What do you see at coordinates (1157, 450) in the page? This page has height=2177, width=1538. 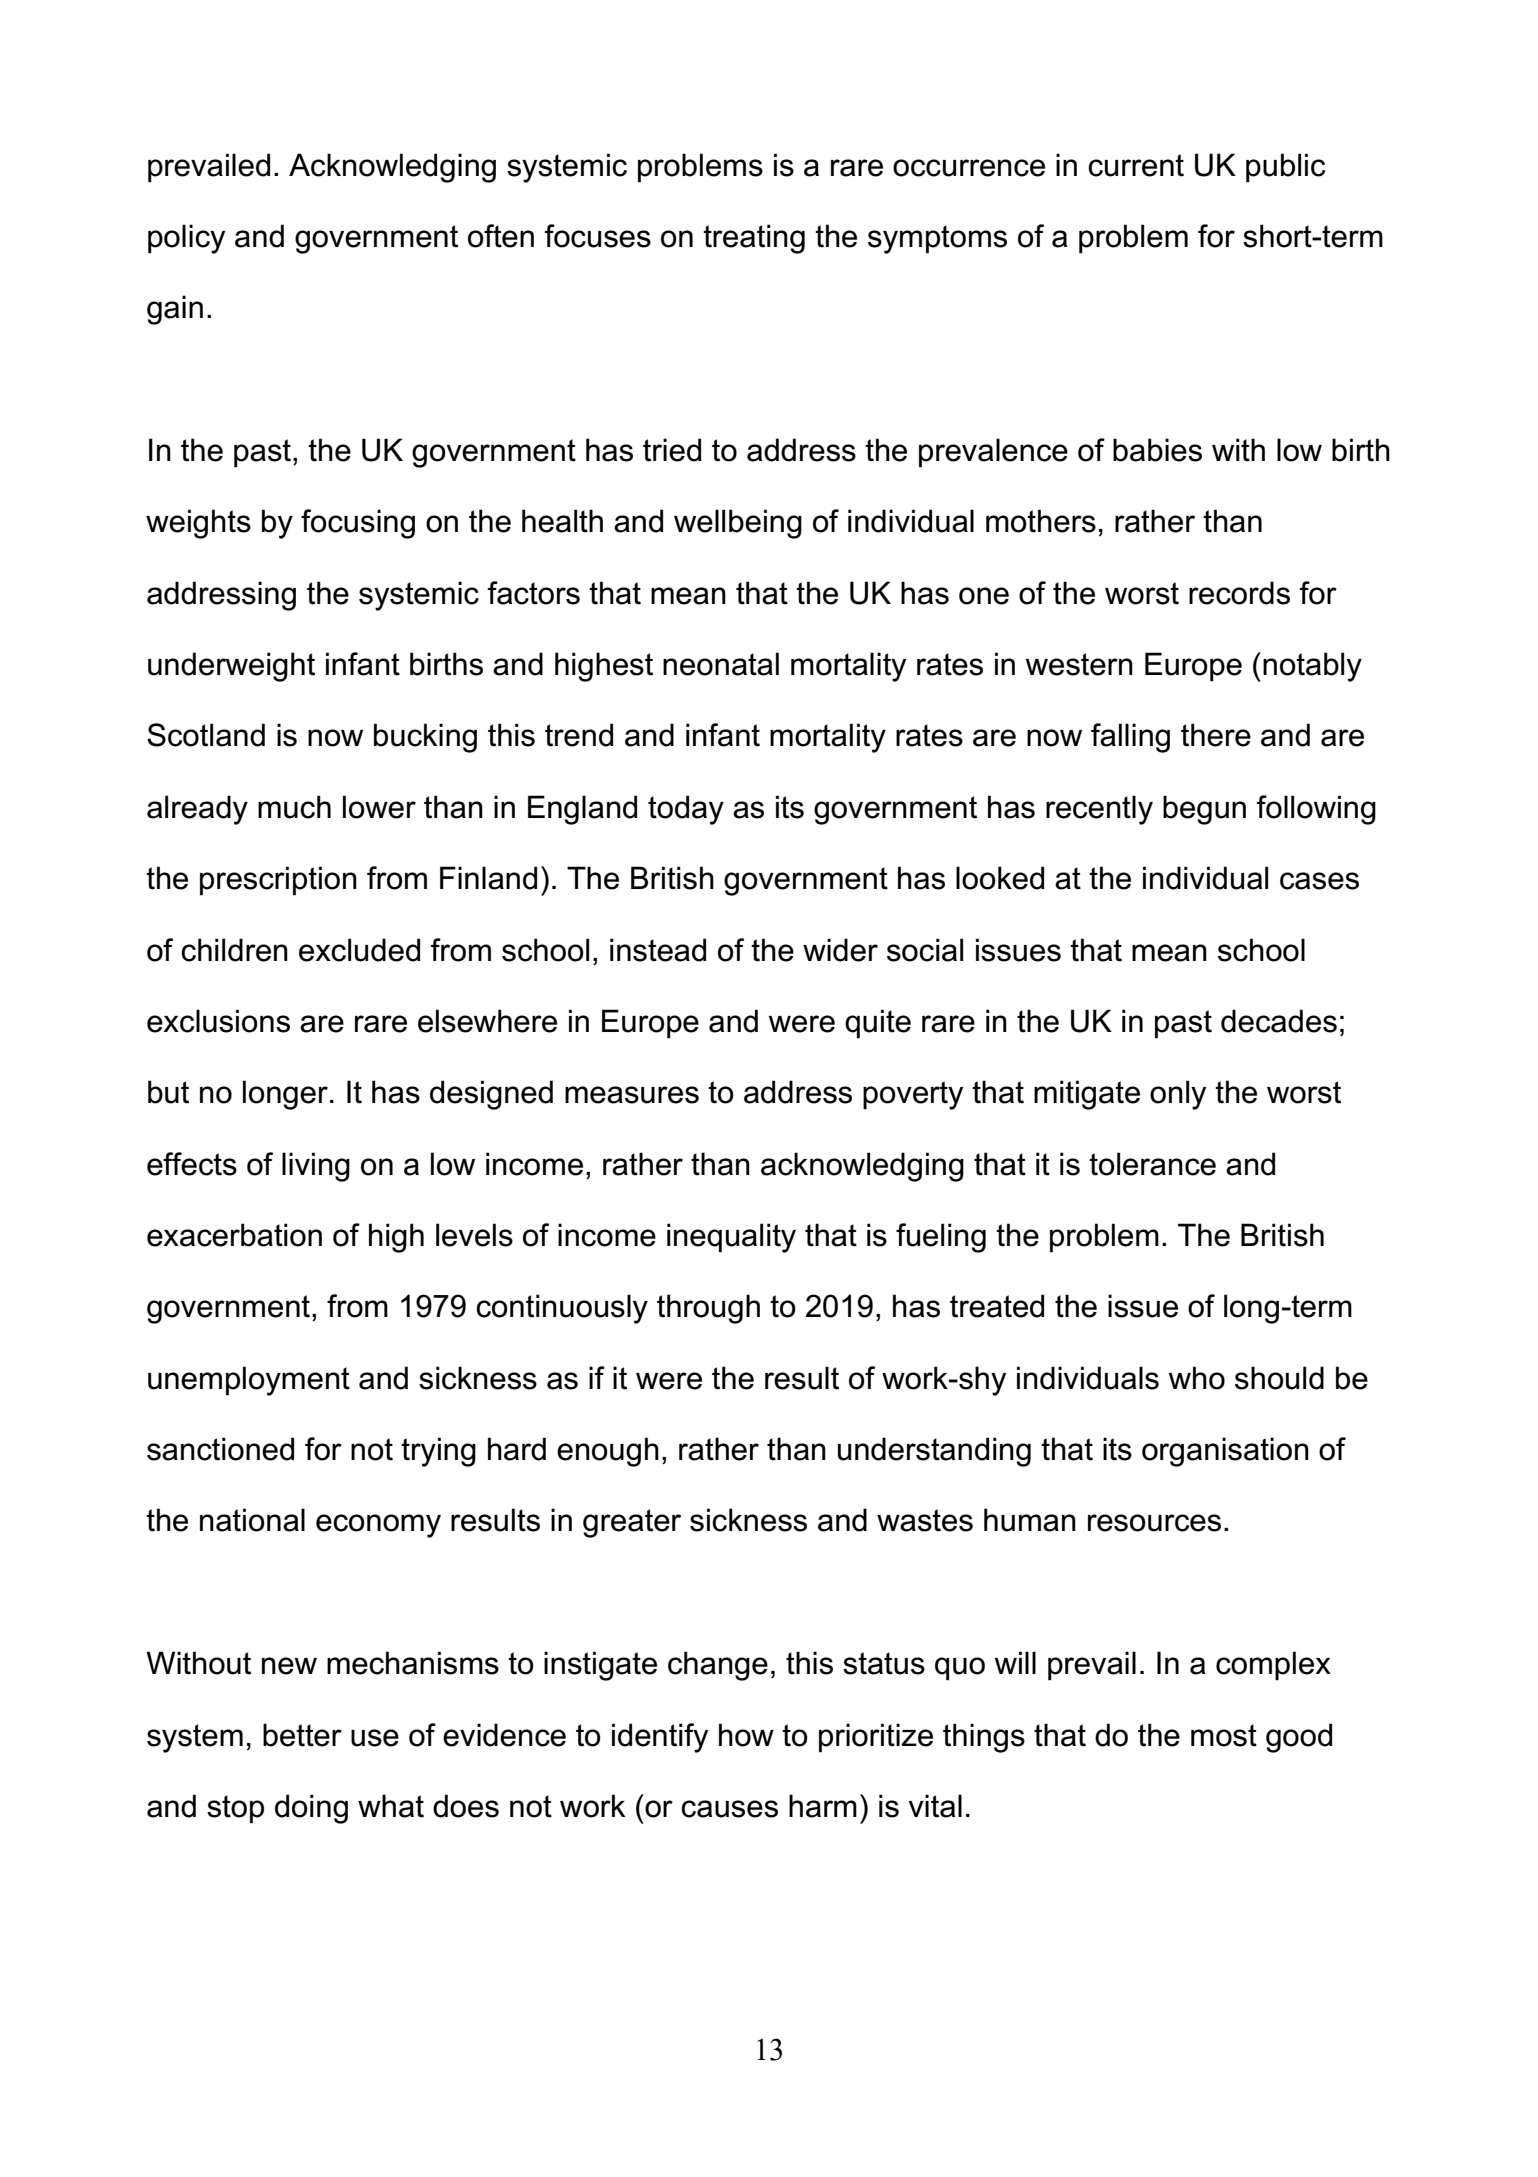 I see `babies` at bounding box center [1157, 450].
